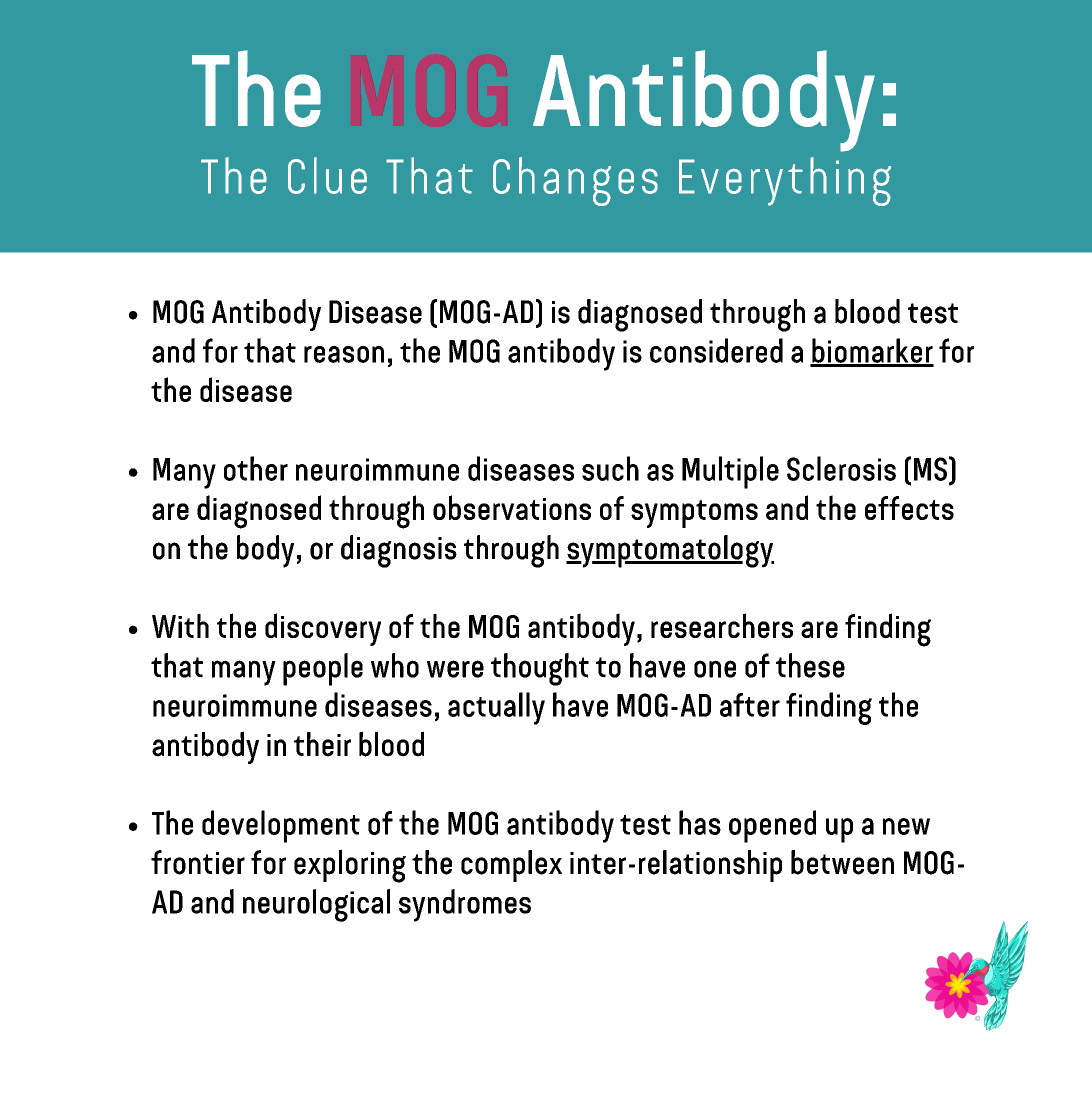  I want to click on Changes, so click(575, 181).
